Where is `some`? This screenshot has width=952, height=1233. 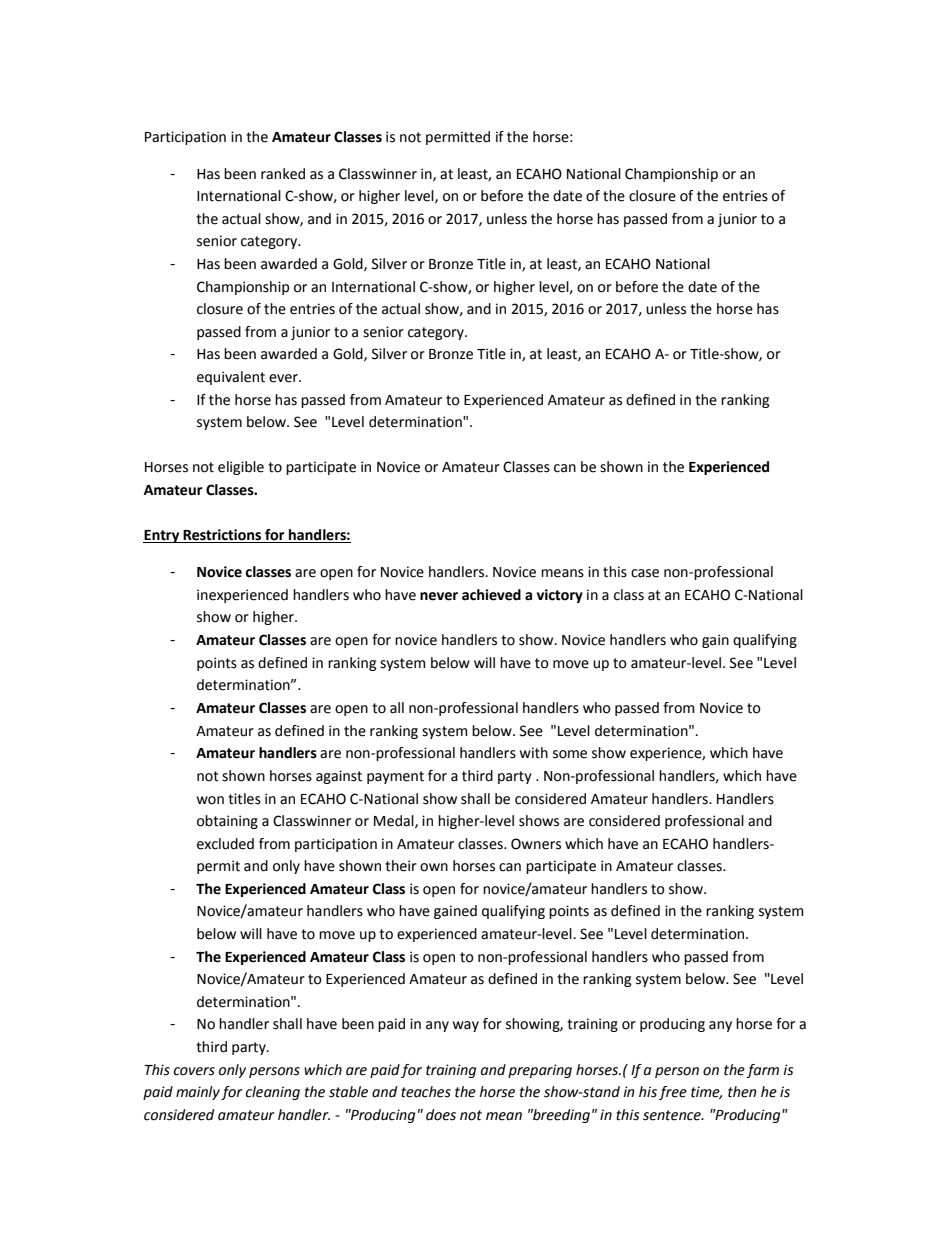
some is located at coordinates (570, 754).
